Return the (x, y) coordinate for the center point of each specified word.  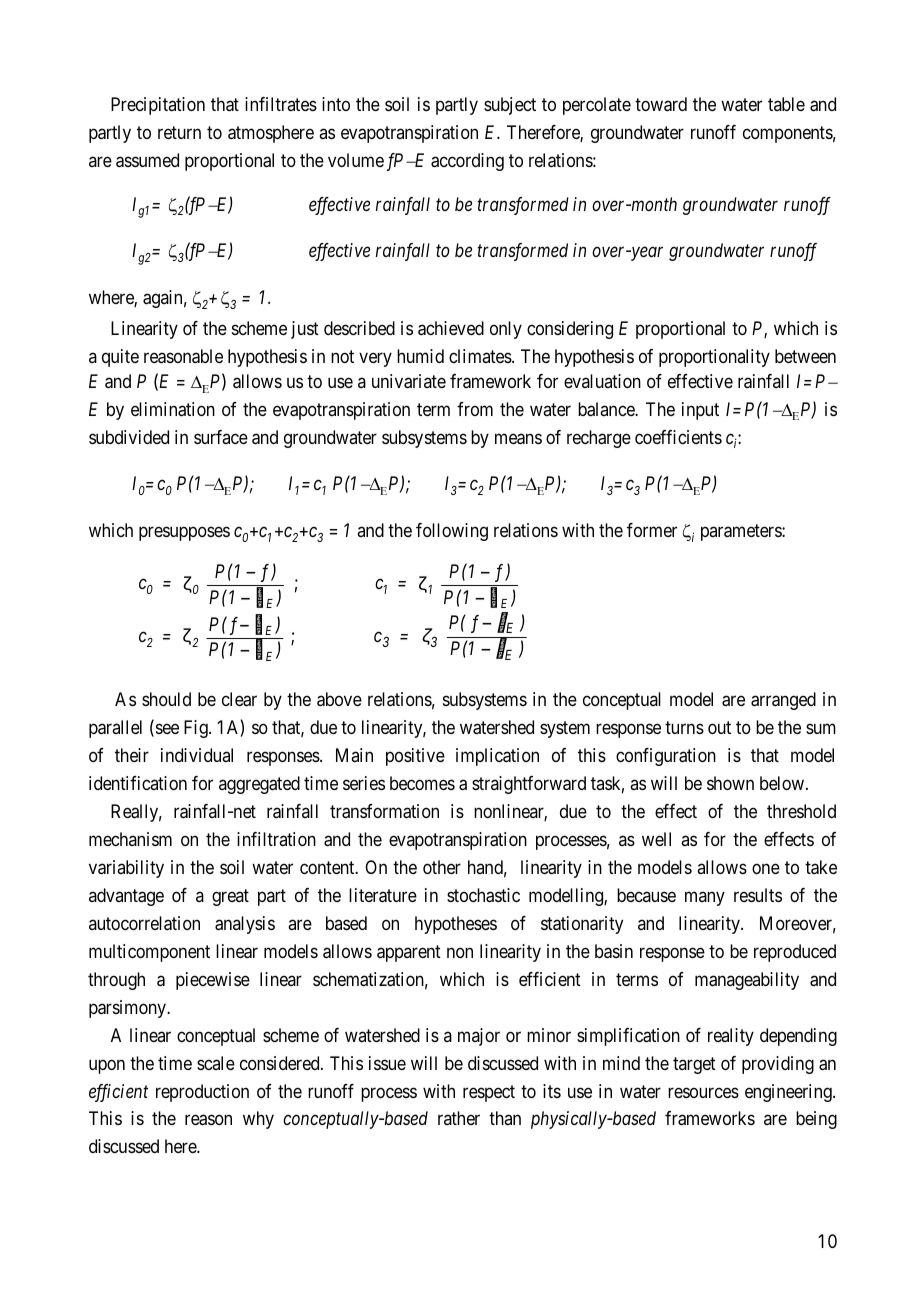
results (758, 895)
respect (489, 1093)
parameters (742, 532)
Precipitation (158, 106)
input (700, 411)
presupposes (184, 533)
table (786, 104)
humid (420, 356)
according (467, 162)
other (442, 867)
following (452, 532)
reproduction (202, 1093)
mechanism (130, 839)
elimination (173, 409)
